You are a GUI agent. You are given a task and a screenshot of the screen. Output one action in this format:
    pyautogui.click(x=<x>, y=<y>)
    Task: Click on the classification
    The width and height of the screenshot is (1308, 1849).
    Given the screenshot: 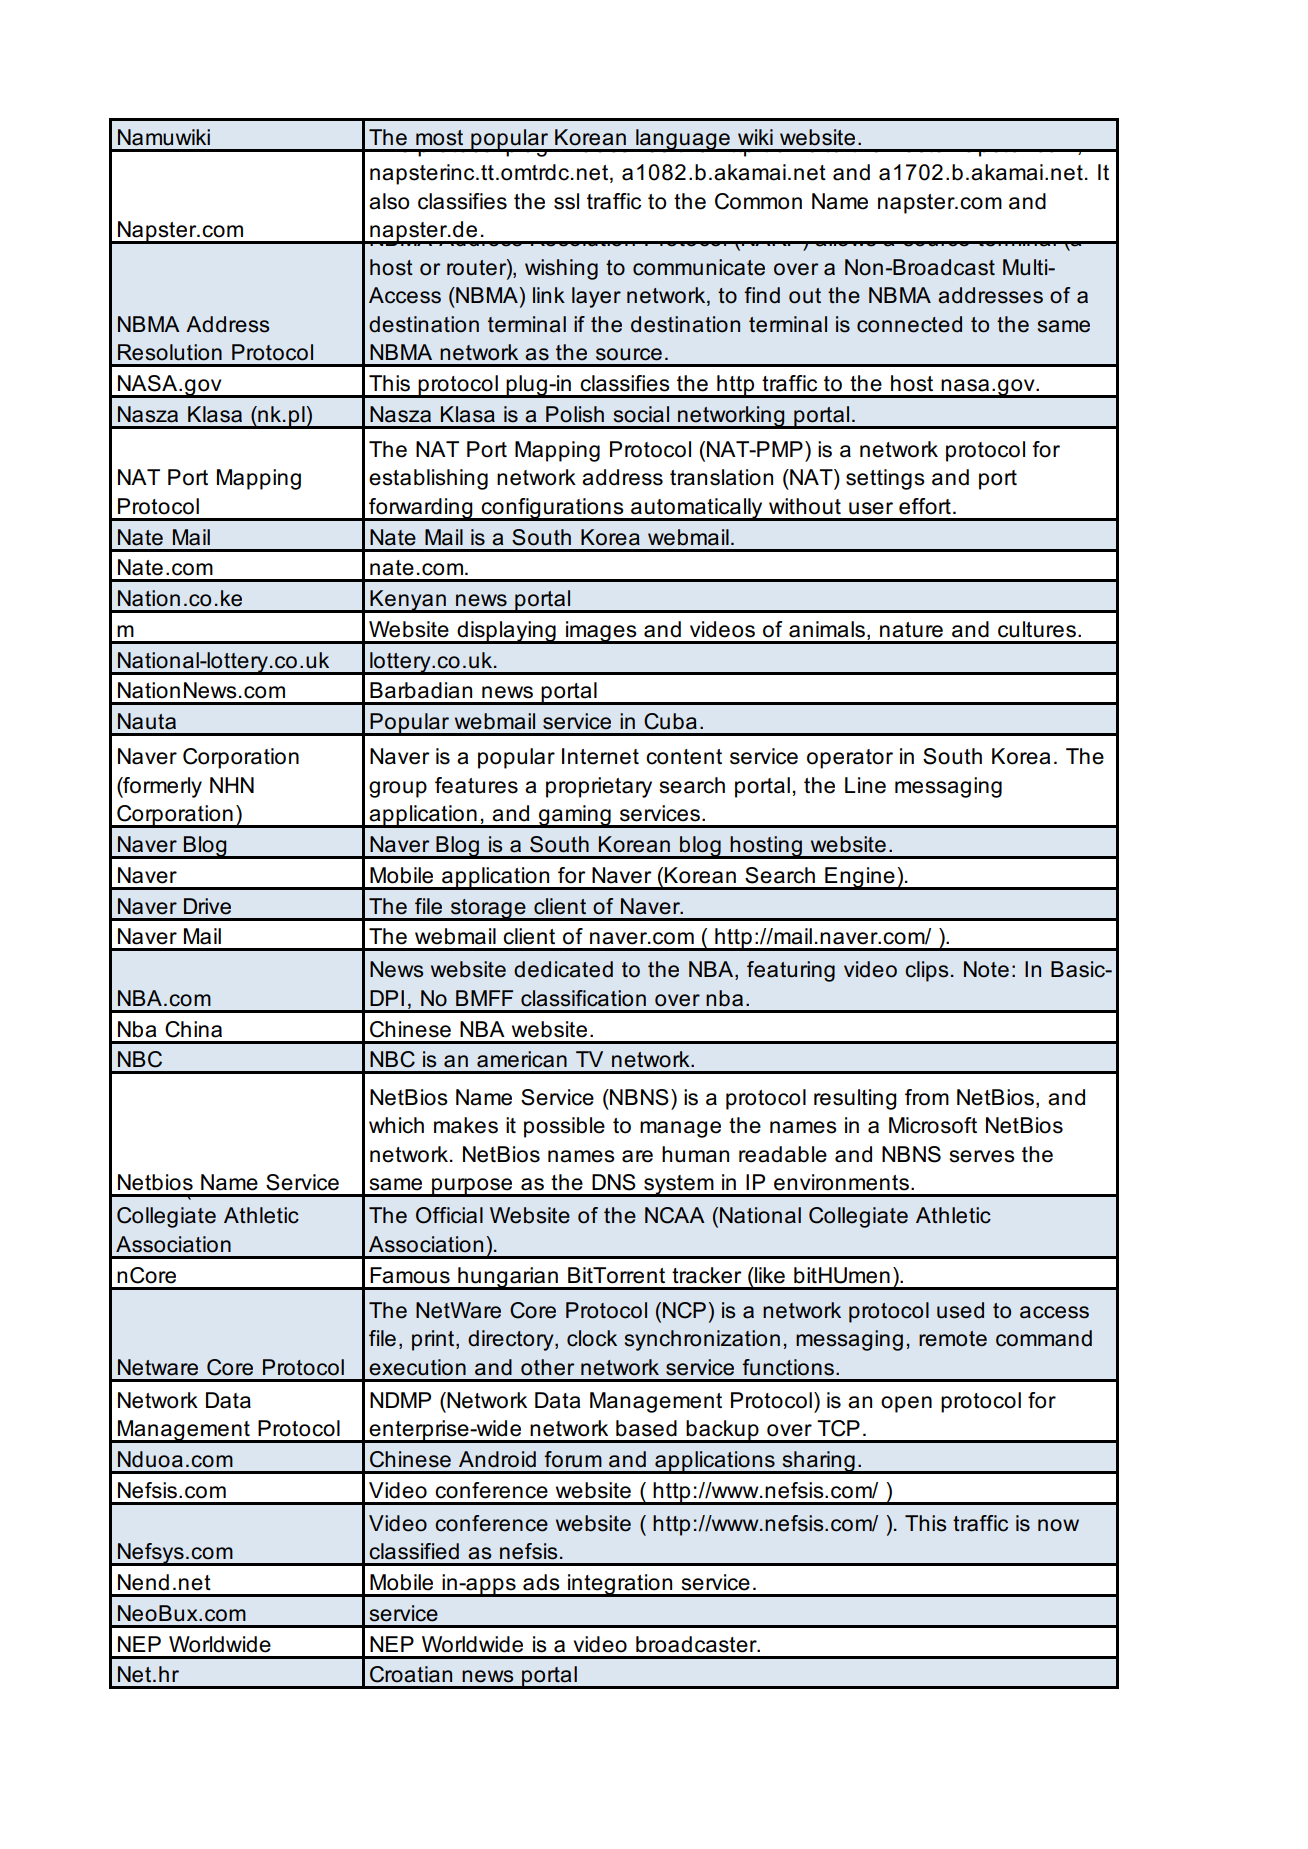 What is the action you would take?
    pyautogui.click(x=583, y=998)
